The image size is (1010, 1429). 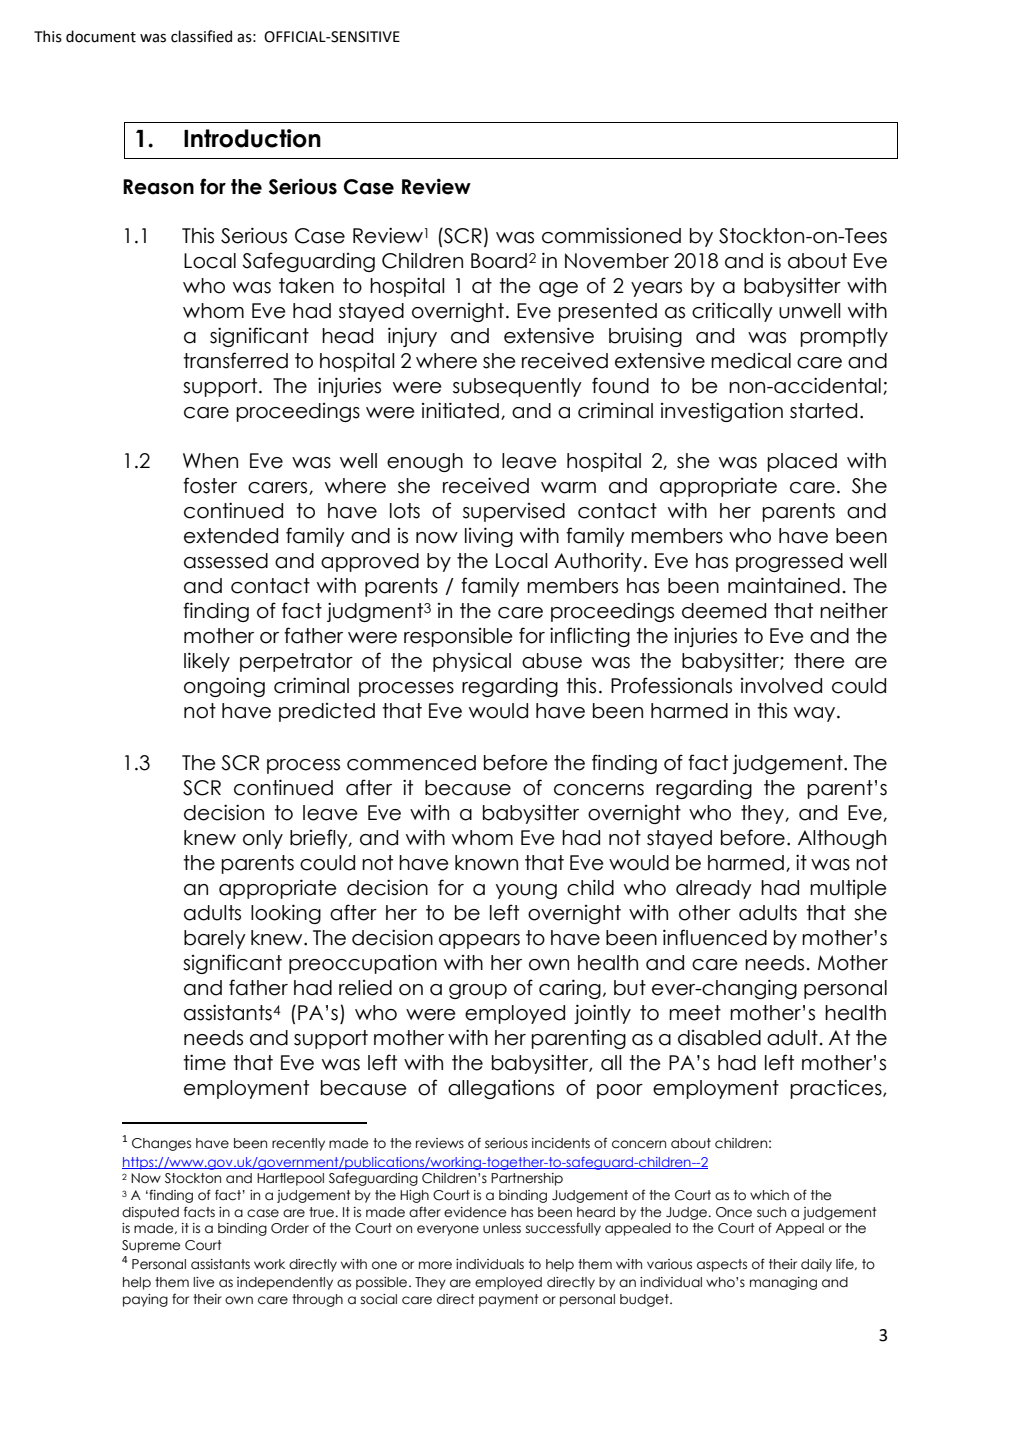 What do you see at coordinates (207, 662) in the screenshot?
I see `likely` at bounding box center [207, 662].
